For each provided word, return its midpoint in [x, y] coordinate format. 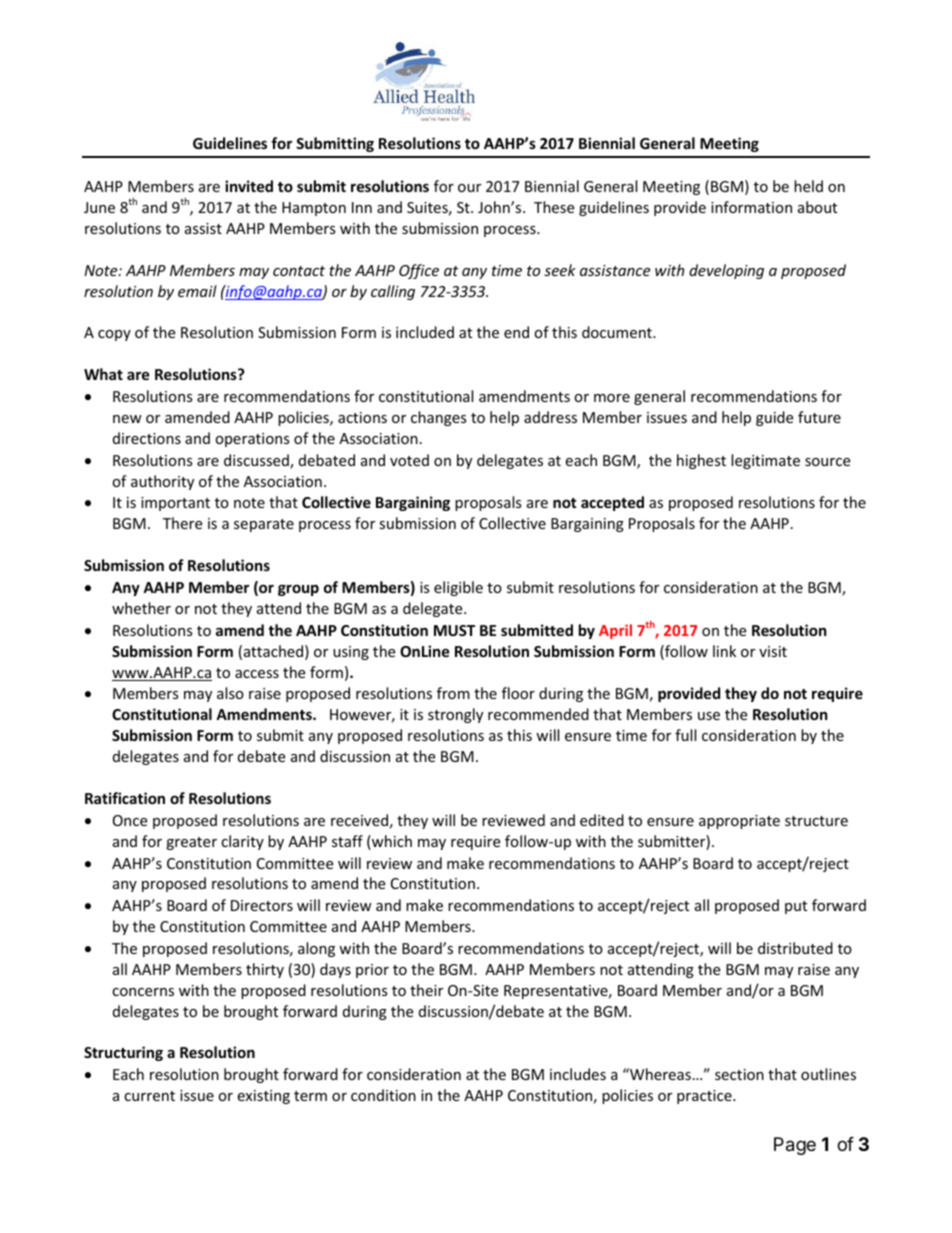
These [554, 207]
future [819, 417]
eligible [458, 588]
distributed [795, 948]
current [149, 1096]
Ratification [125, 798]
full [685, 735]
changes [439, 418]
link [724, 651]
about [817, 207]
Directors [262, 905]
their [426, 990]
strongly [455, 715]
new [127, 419]
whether [141, 608]
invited [249, 186]
